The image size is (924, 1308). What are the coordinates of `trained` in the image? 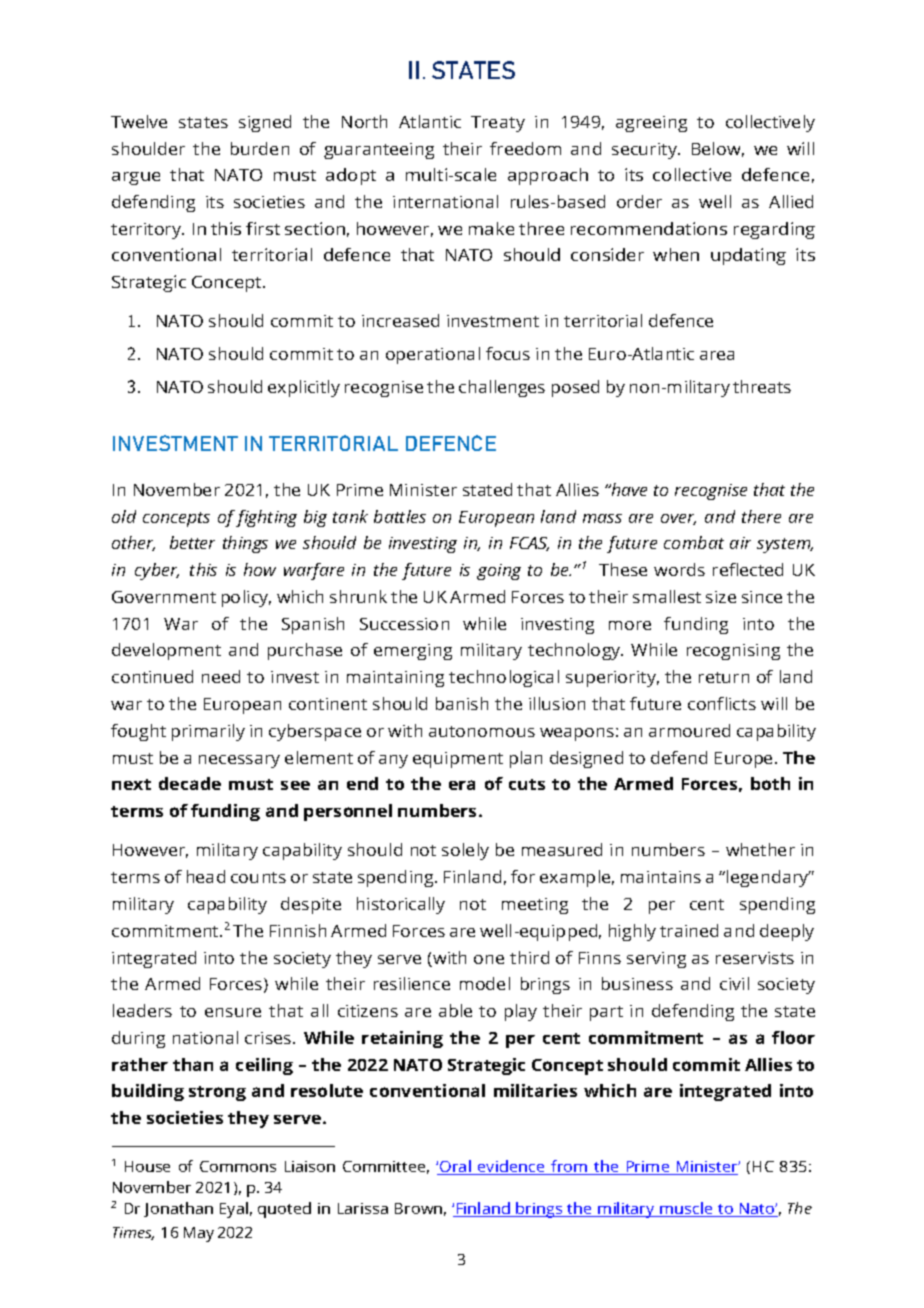 It's located at (689, 930).
